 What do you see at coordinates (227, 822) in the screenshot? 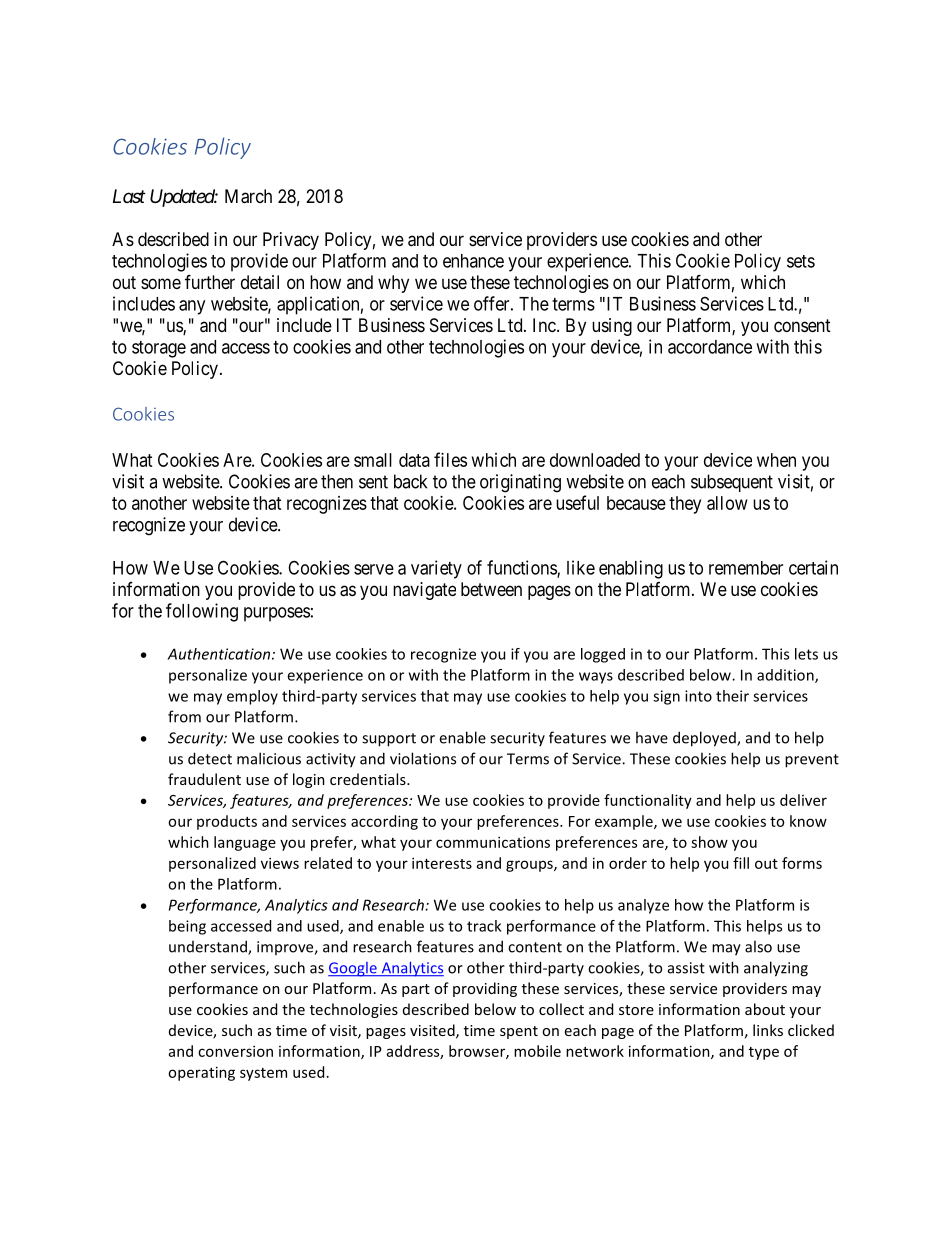
I see `products` at bounding box center [227, 822].
